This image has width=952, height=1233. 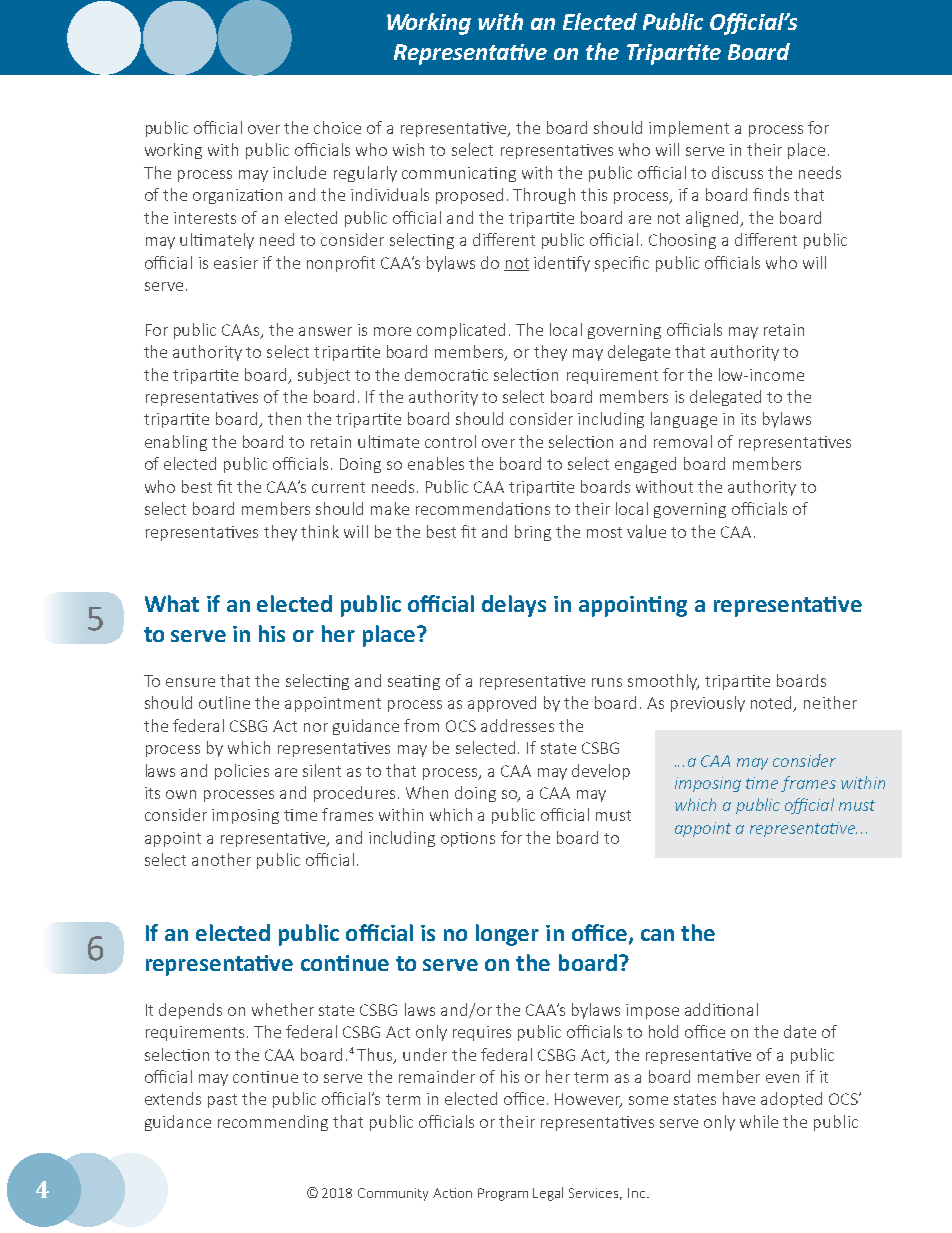 I want to click on outline, so click(x=224, y=702).
